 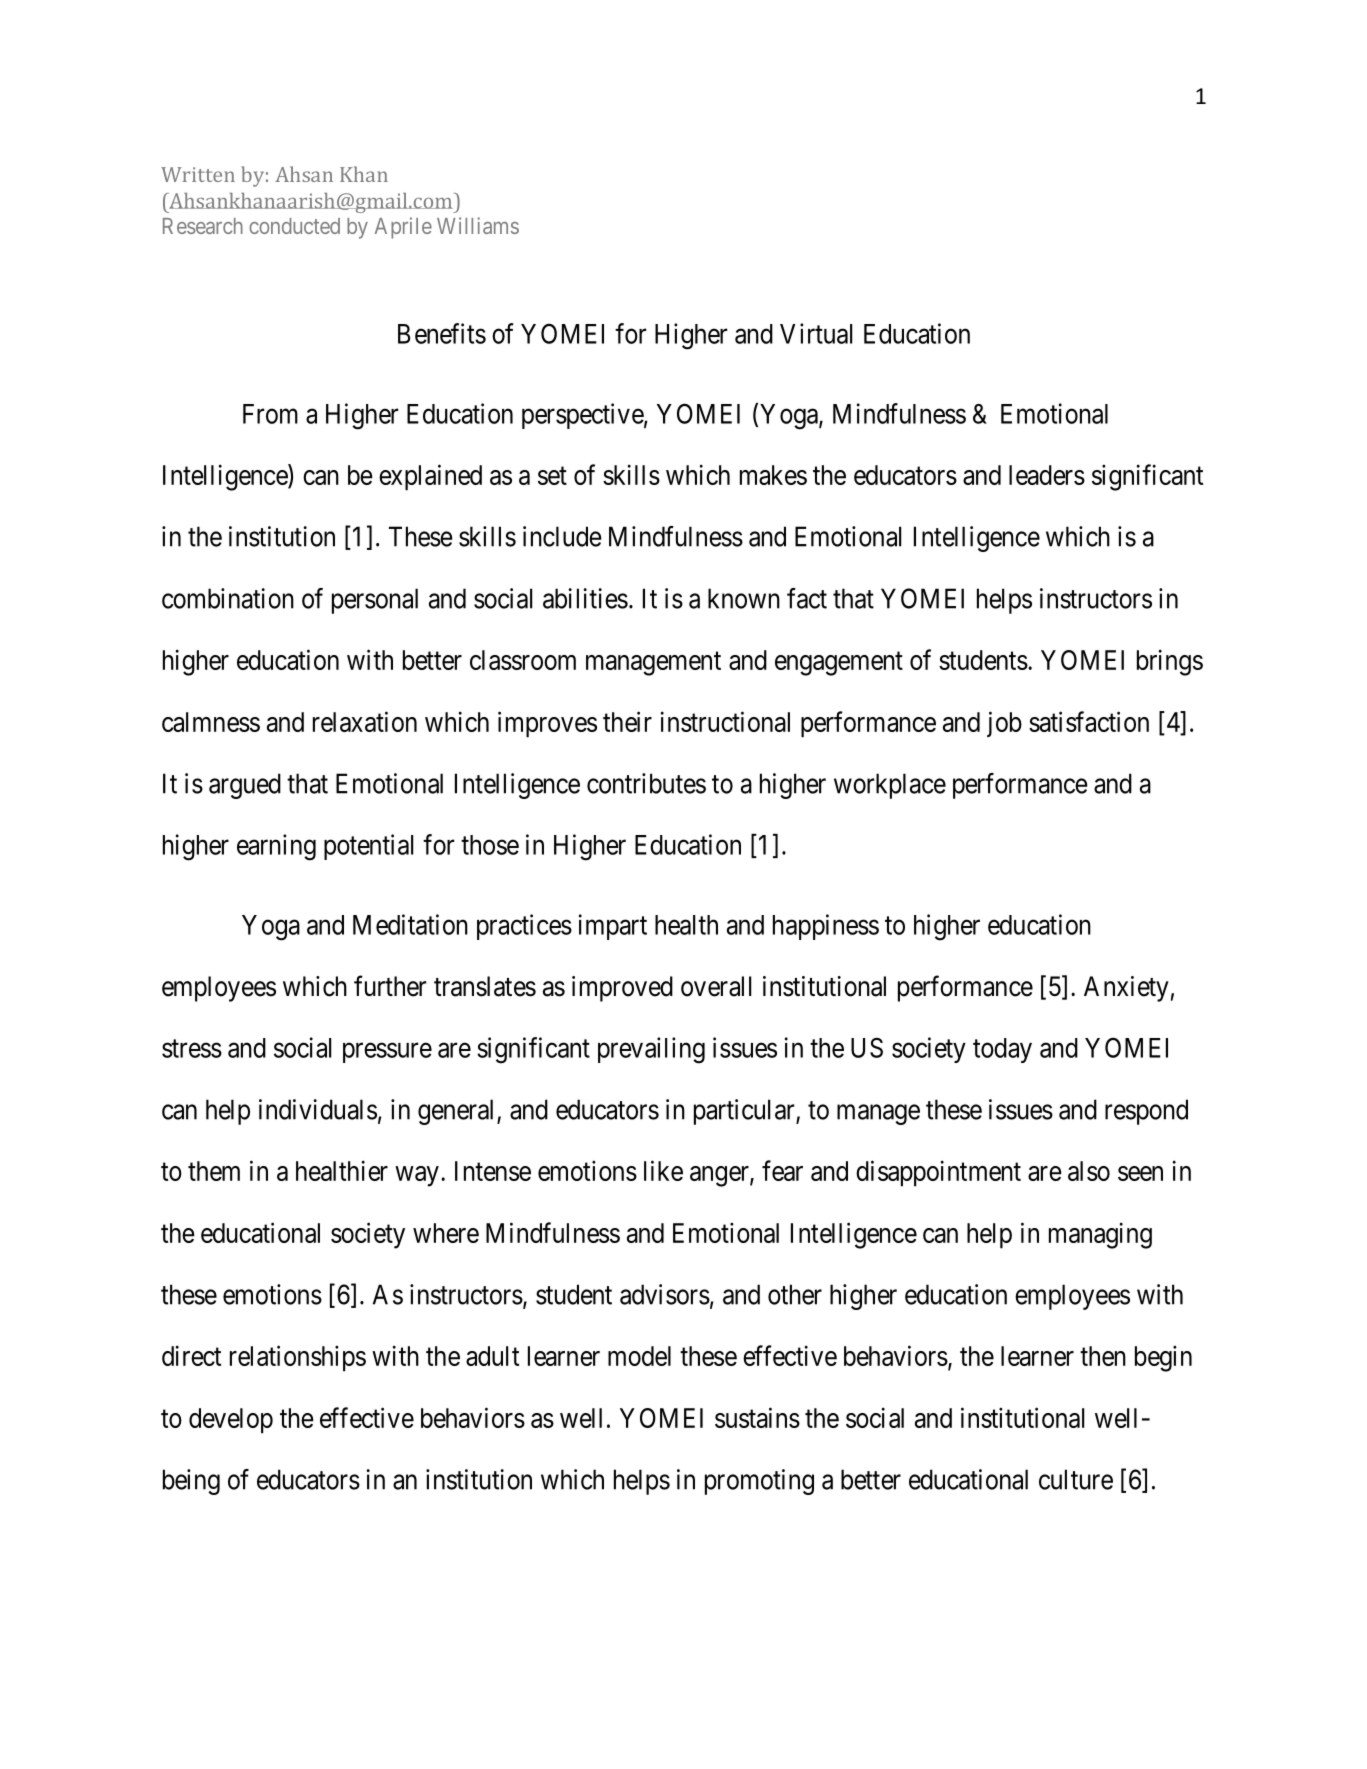 What do you see at coordinates (1089, 1171) in the page?
I see `also` at bounding box center [1089, 1171].
